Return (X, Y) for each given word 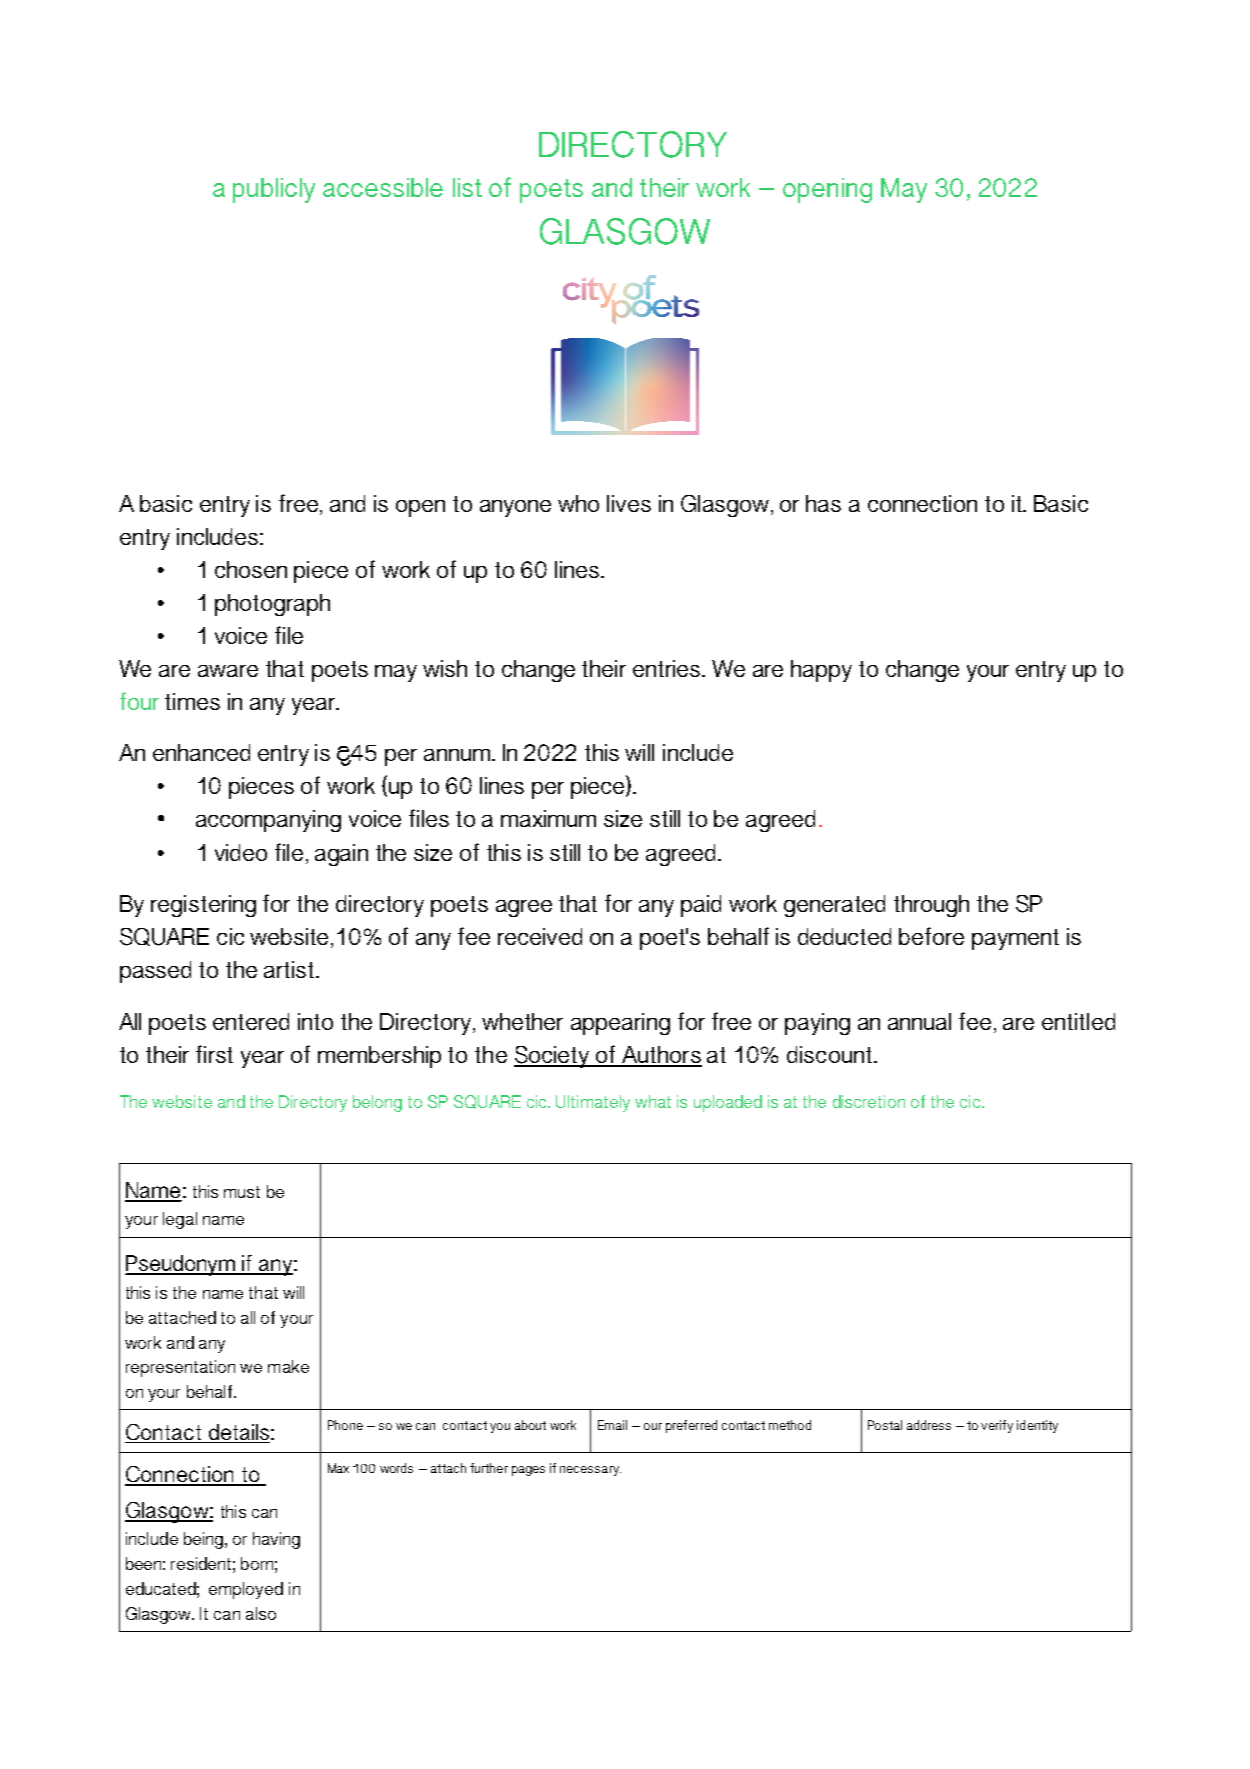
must (242, 1192)
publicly (274, 190)
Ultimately (593, 1103)
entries (668, 668)
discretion (869, 1101)
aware (228, 671)
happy (821, 671)
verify (997, 1426)
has (823, 503)
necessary (590, 1471)
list (467, 187)
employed (246, 1590)
